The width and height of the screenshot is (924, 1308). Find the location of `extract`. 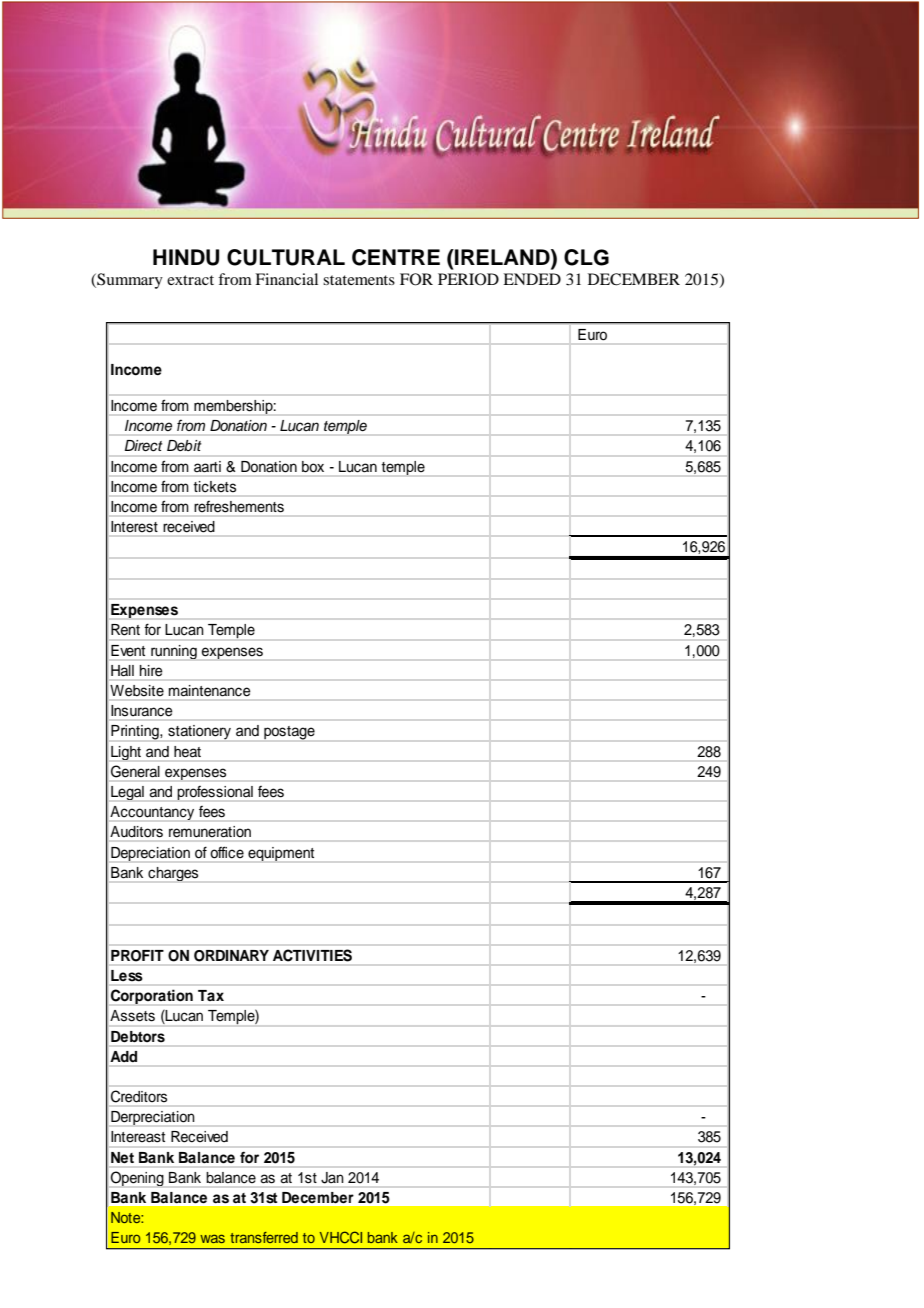

extract is located at coordinates (190, 280).
